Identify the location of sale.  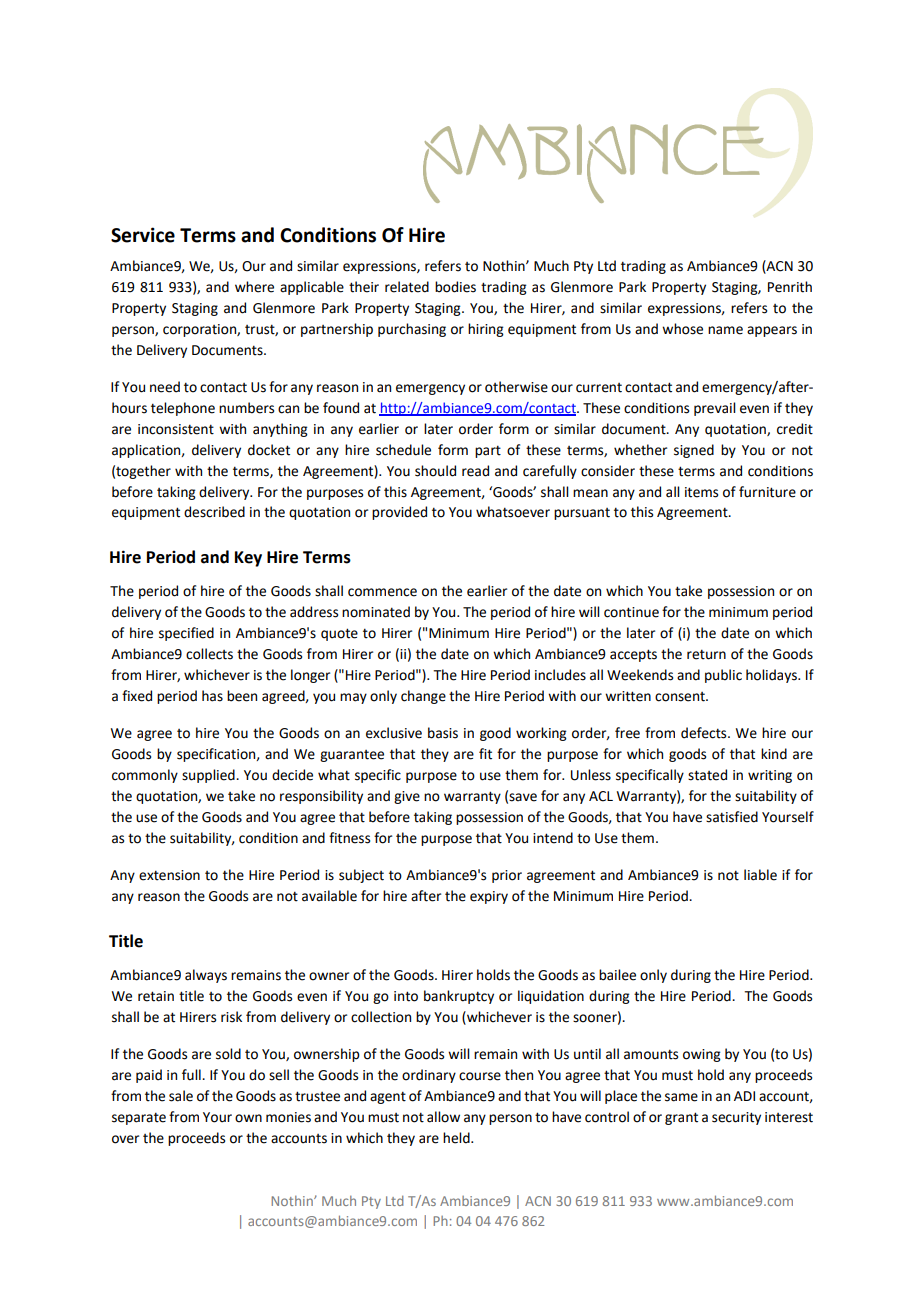
(181, 1096).
